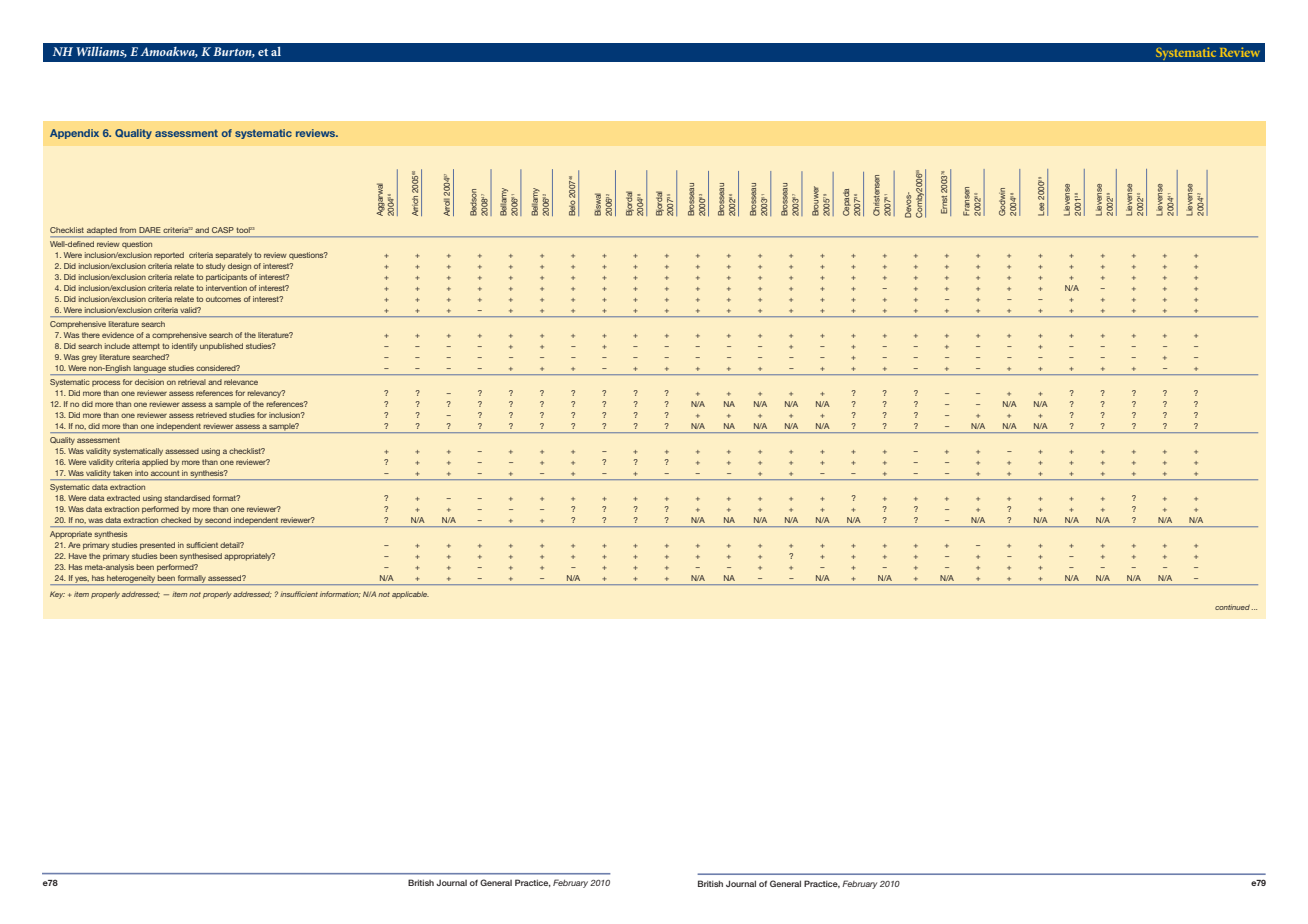  What do you see at coordinates (241, 382) in the screenshot?
I see `relevance` at bounding box center [241, 382].
